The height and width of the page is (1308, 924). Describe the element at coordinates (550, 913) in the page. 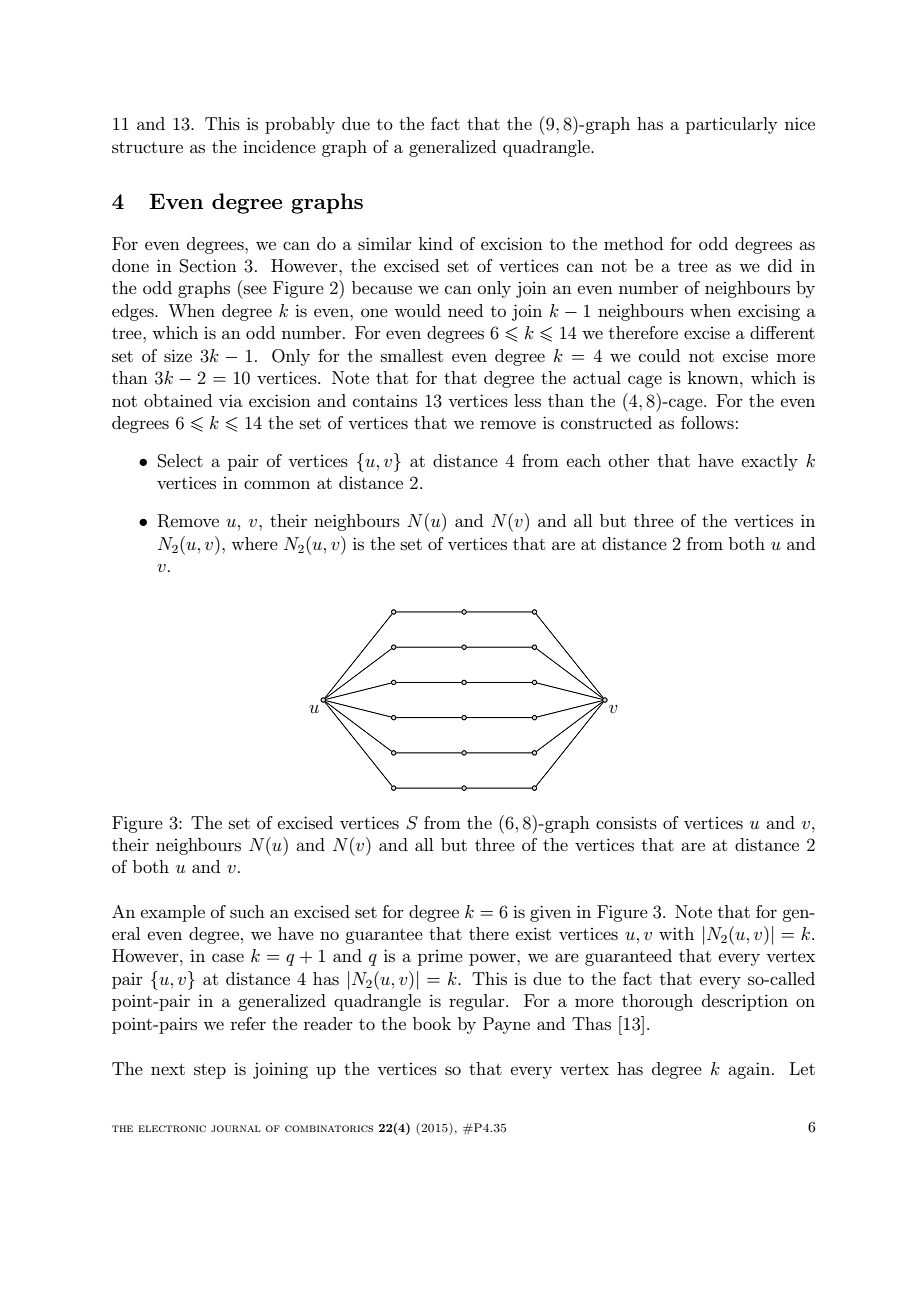

I see `given` at that location.
